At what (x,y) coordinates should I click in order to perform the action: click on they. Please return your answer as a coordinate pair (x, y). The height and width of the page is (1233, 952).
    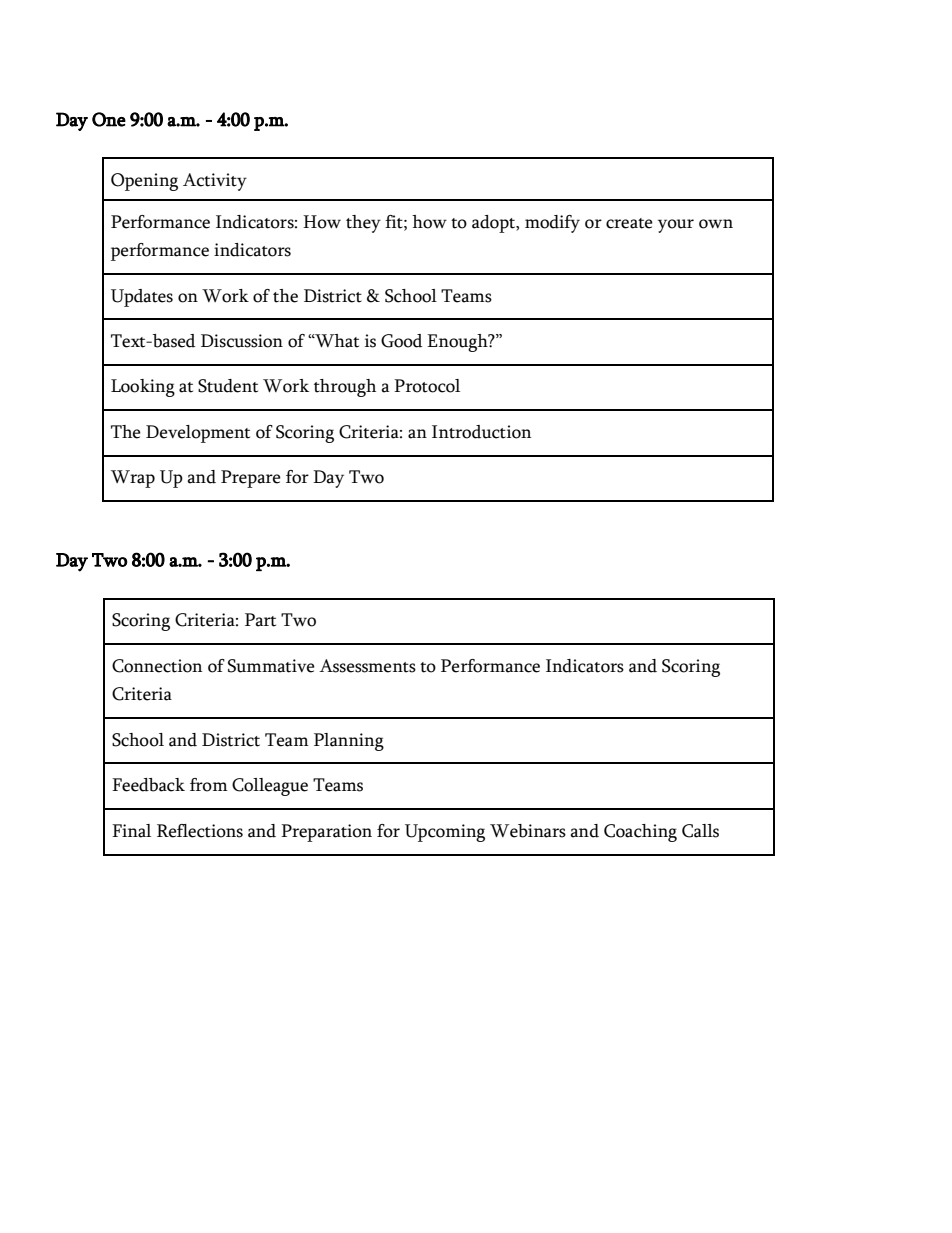
    Looking at the image, I should click on (363, 224).
